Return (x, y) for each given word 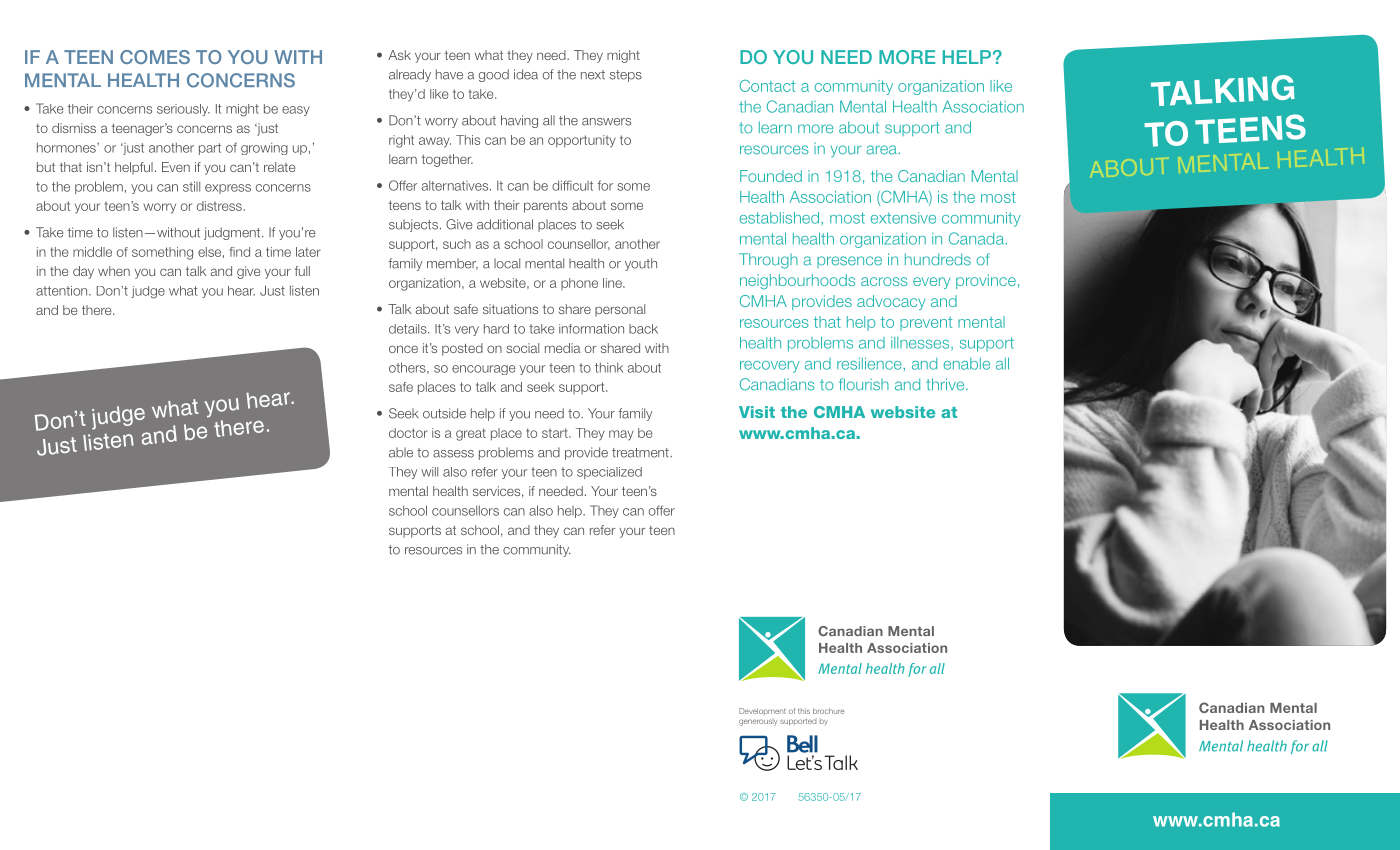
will (429, 472)
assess (453, 454)
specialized (609, 473)
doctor (408, 433)
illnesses (921, 343)
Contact (767, 86)
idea (526, 74)
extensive (903, 218)
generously (758, 722)
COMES (155, 57)
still (191, 186)
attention (63, 291)
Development (762, 711)
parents (546, 207)
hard (496, 329)
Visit (757, 412)
